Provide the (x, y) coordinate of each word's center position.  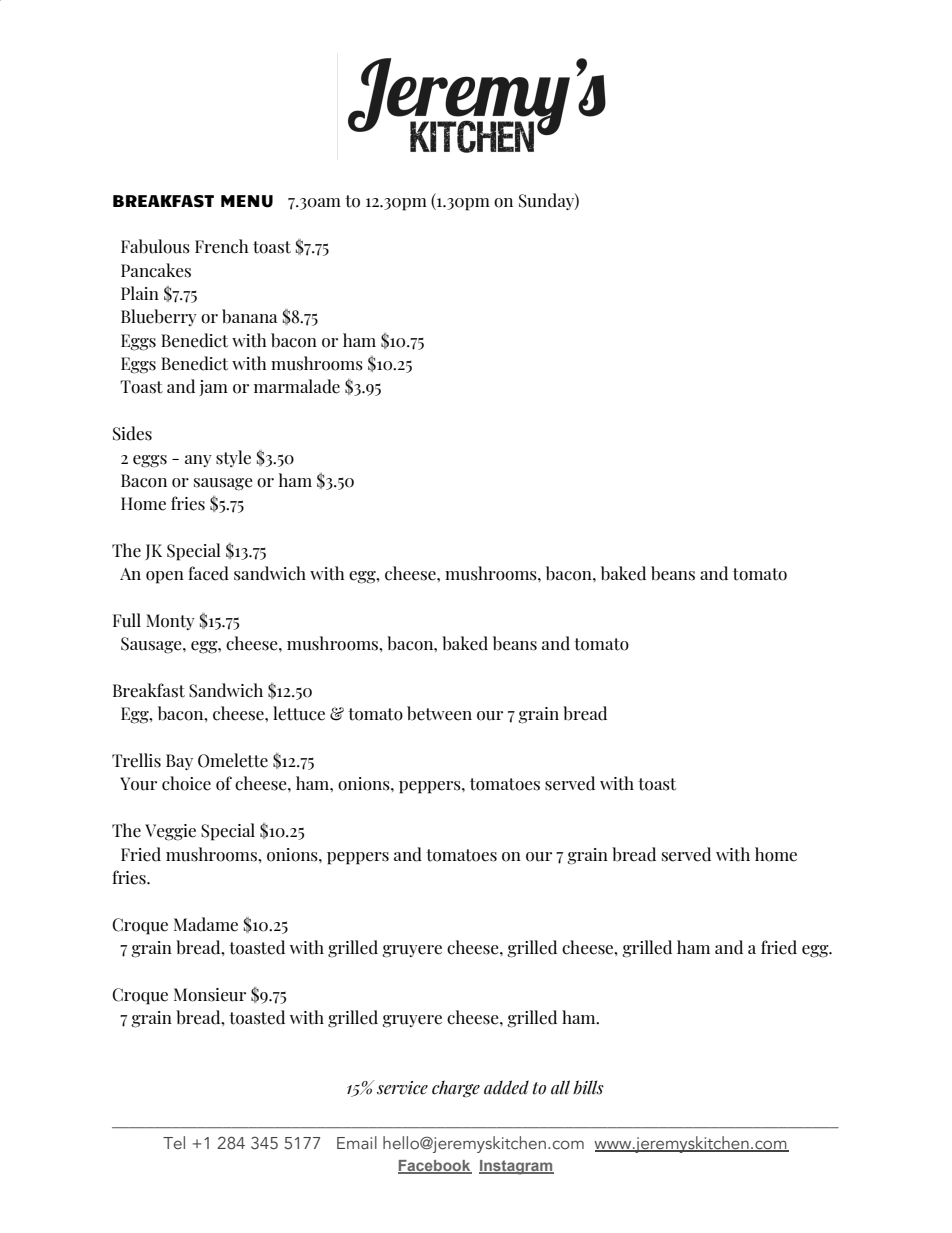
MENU (247, 201)
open (165, 577)
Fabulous (155, 246)
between (439, 713)
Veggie (170, 832)
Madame (206, 924)
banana (250, 316)
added (506, 1087)
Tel (174, 1142)
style (233, 458)
